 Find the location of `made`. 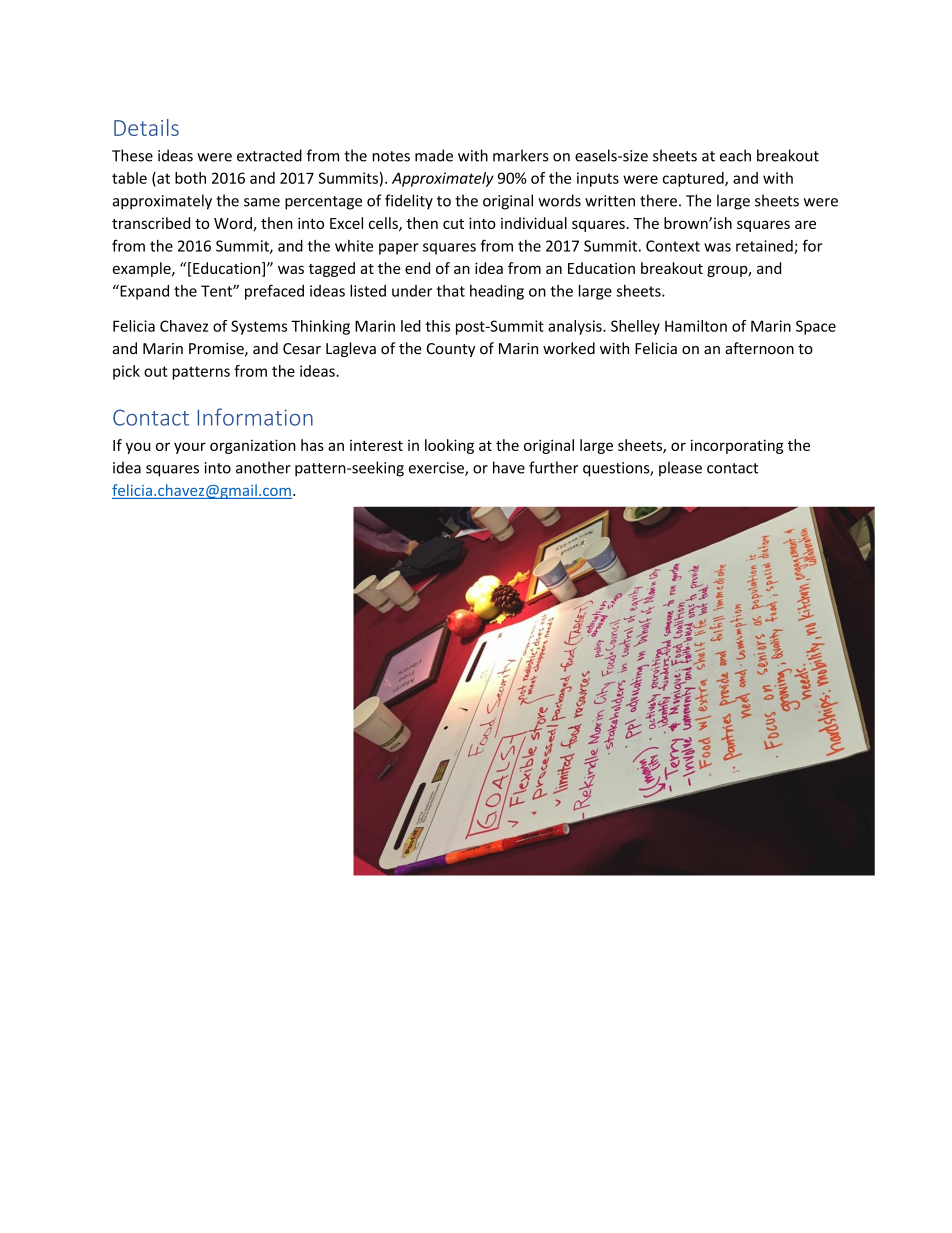

made is located at coordinates (434, 155).
